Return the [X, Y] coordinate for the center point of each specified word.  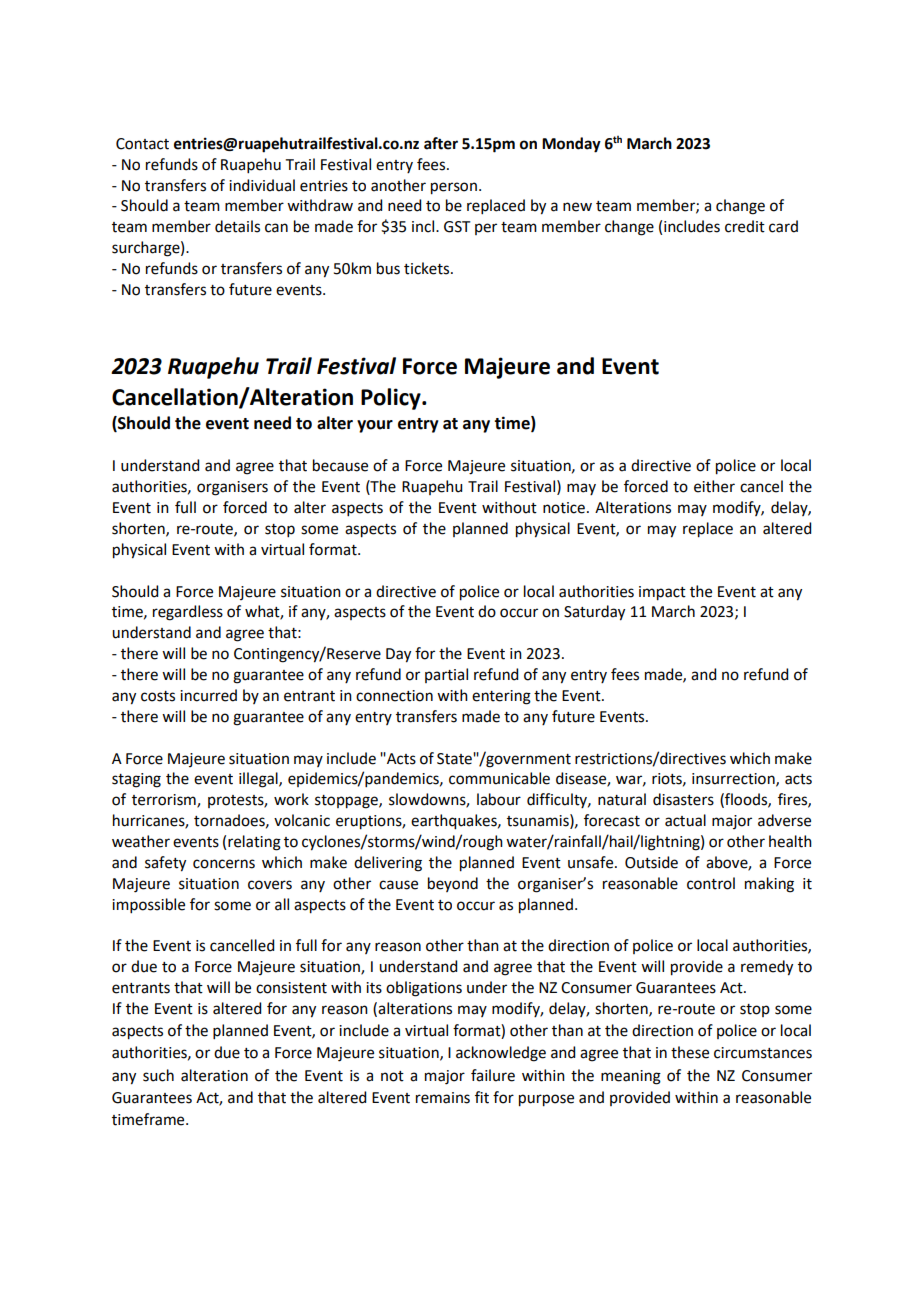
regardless [188, 613]
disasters [683, 799]
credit [745, 226]
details [237, 226]
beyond [453, 884]
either [714, 486]
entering [501, 697]
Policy [392, 399]
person [454, 188]
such [158, 1075]
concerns [224, 864]
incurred [208, 695]
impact [662, 593]
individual [262, 185]
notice [564, 508]
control [711, 883]
